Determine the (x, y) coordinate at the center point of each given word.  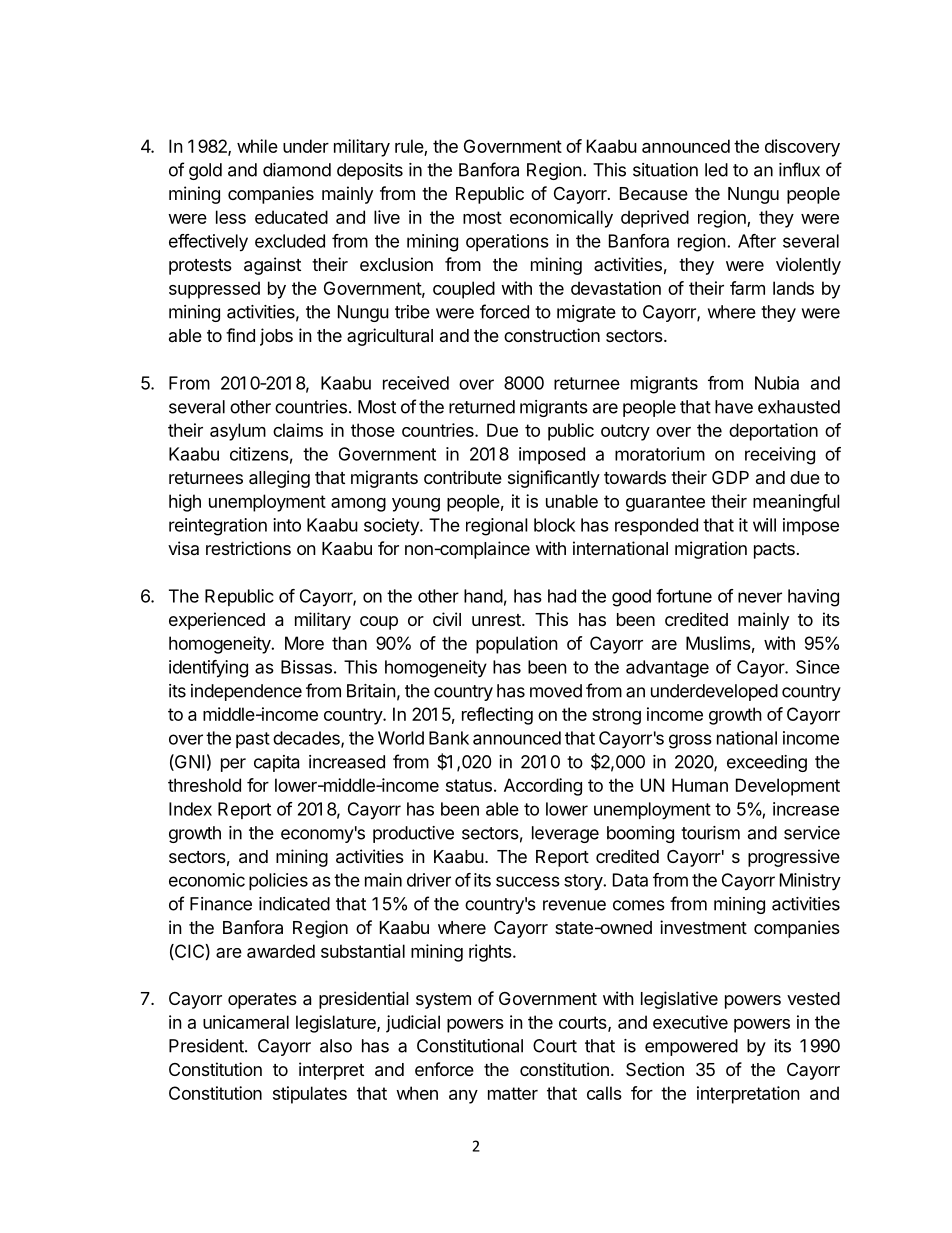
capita (276, 763)
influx (799, 169)
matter (513, 1093)
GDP (730, 477)
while (257, 146)
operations (507, 242)
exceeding (767, 763)
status (469, 785)
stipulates (310, 1095)
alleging (279, 479)
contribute (463, 477)
